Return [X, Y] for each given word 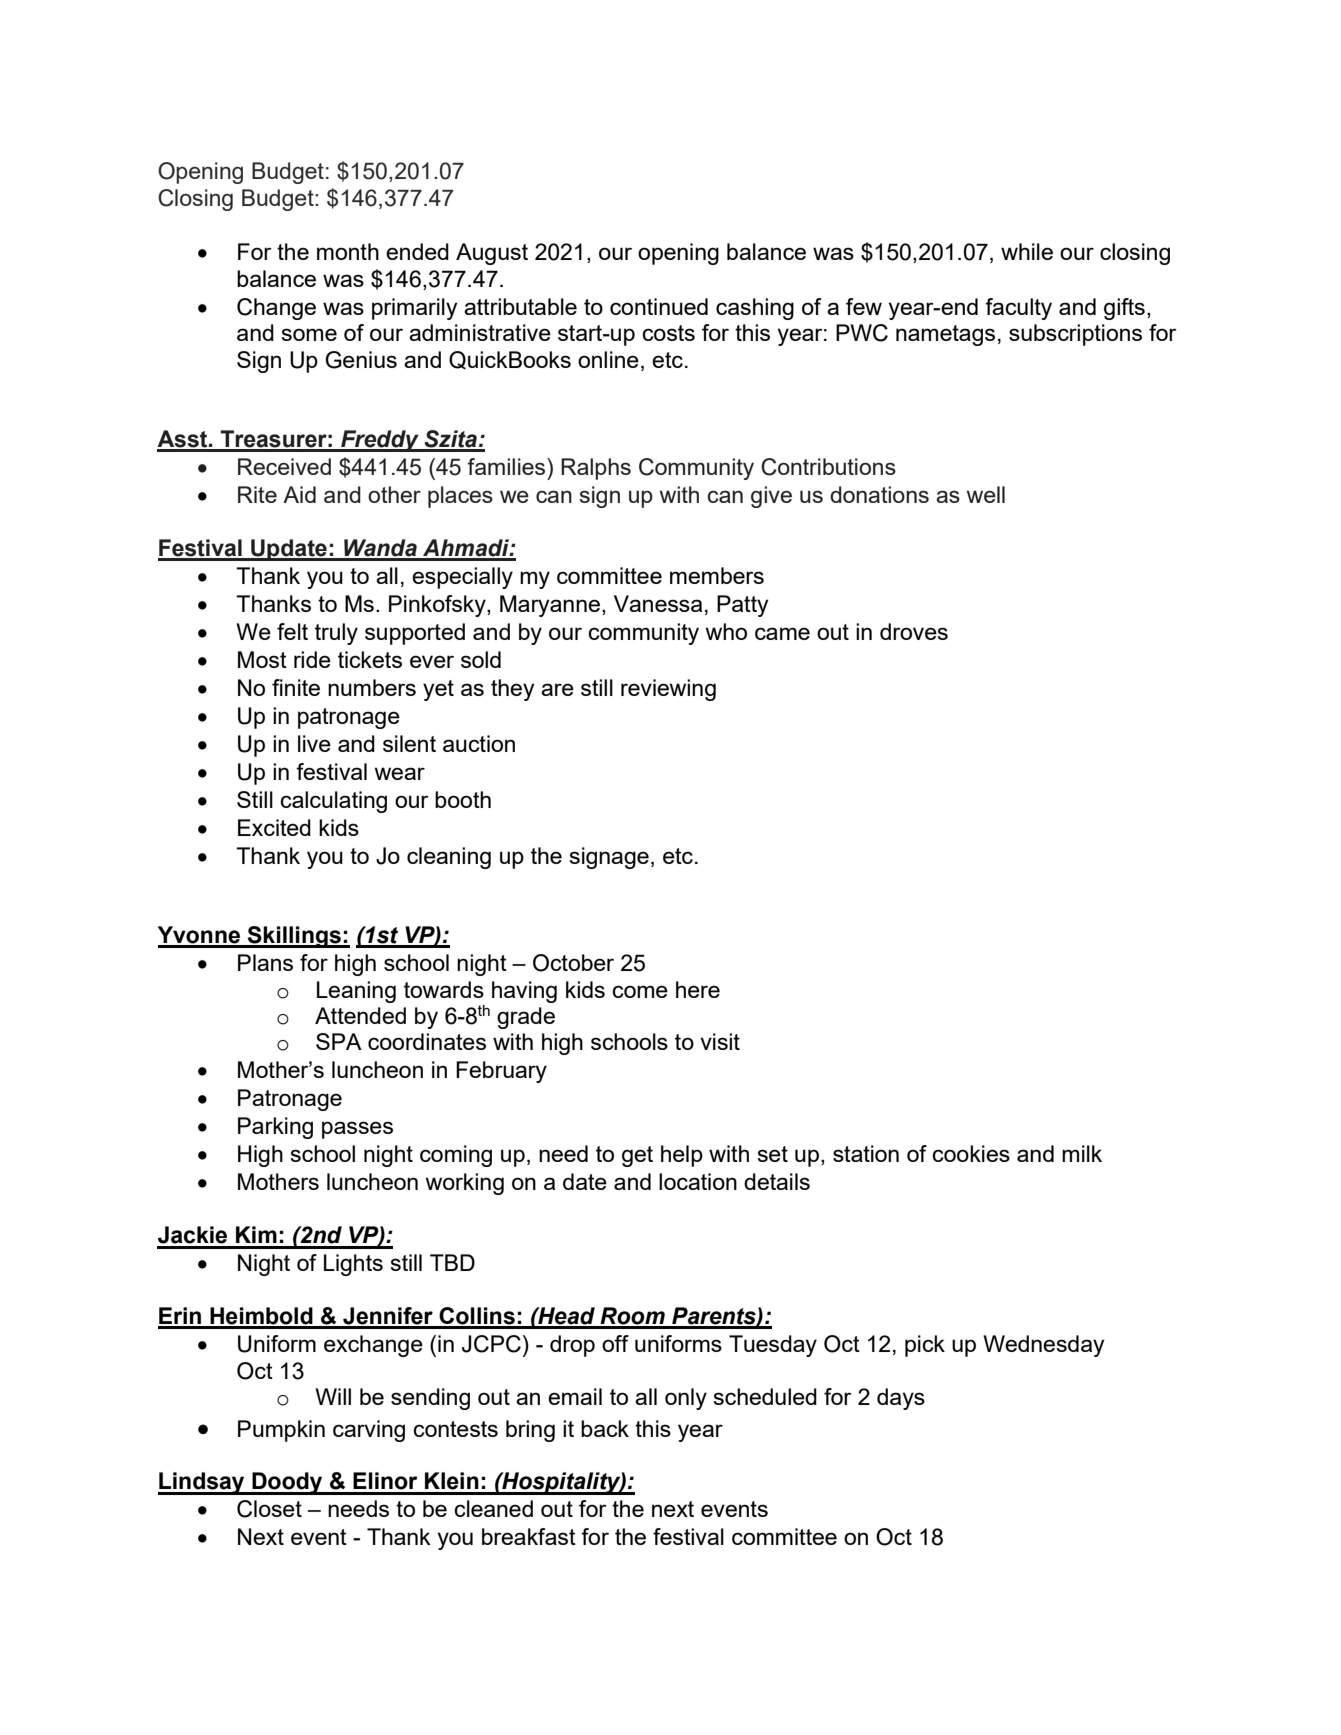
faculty [1018, 309]
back [605, 1428]
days [901, 1399]
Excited [274, 827]
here [698, 989]
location [698, 1181]
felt [292, 631]
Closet [269, 1509]
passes [357, 1130]
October [573, 963]
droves [914, 631]
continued [659, 306]
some [309, 334]
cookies [971, 1153]
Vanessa [658, 603]
